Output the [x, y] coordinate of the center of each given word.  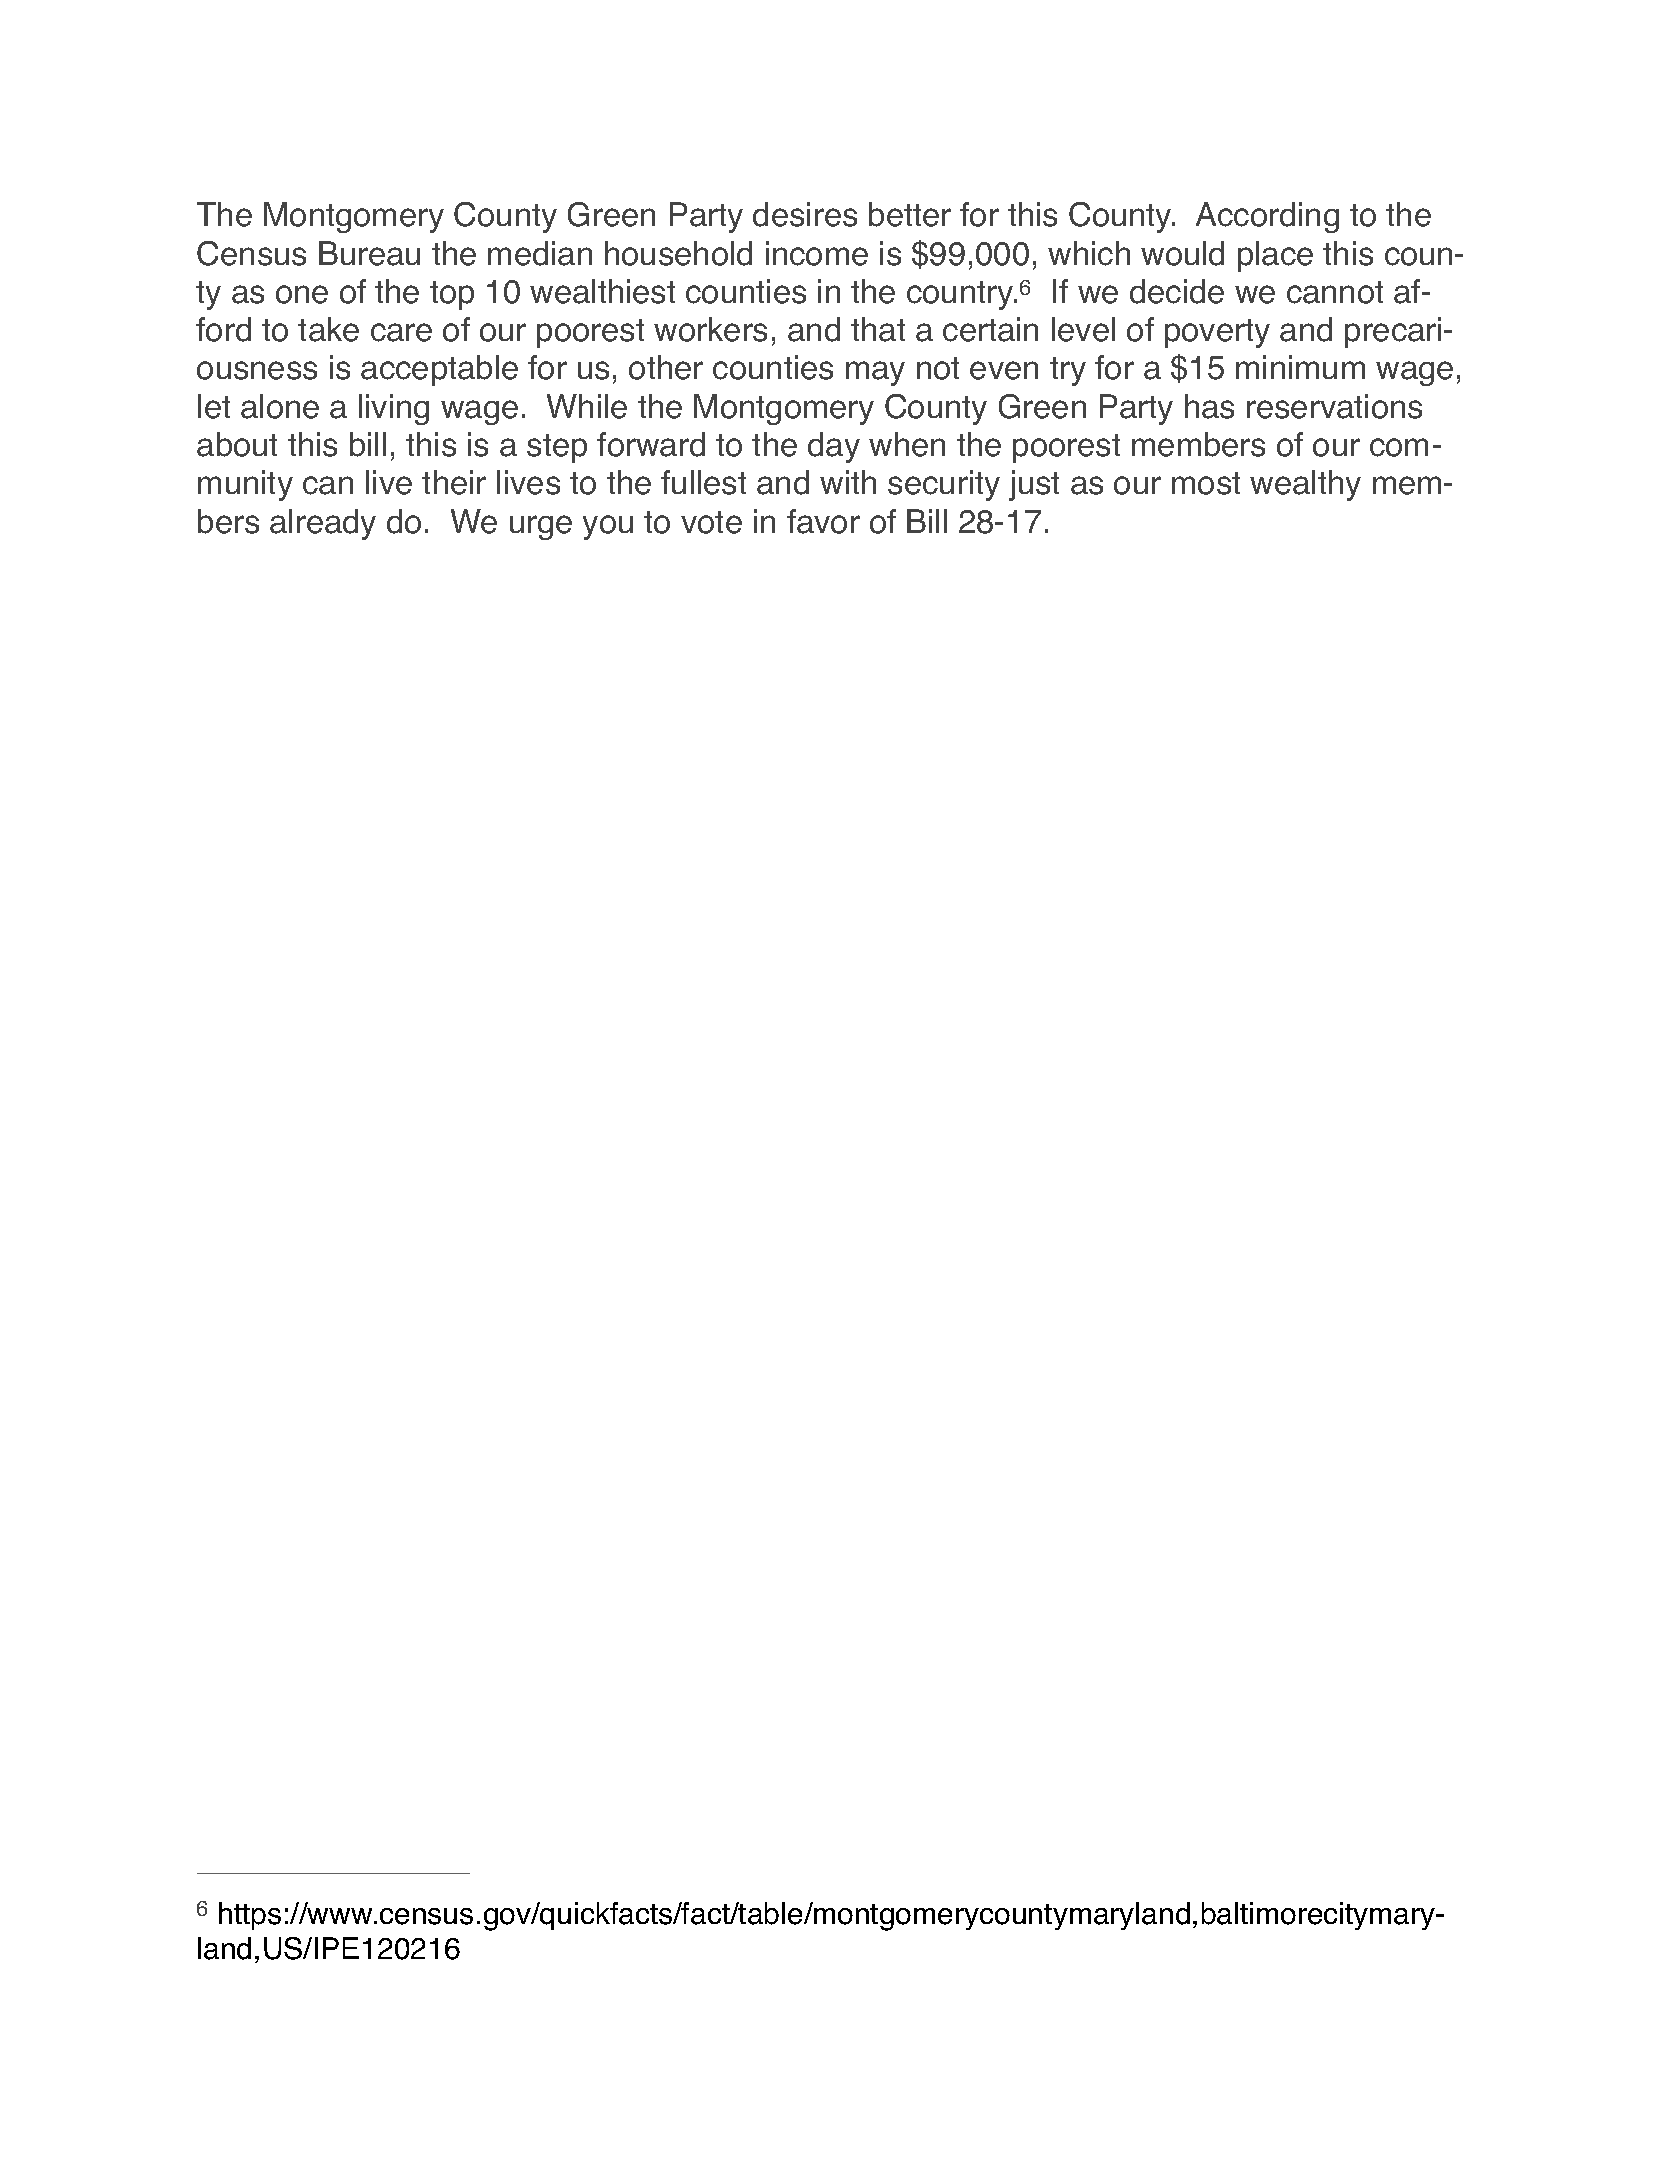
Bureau [369, 253]
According [1267, 217]
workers [710, 329]
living [394, 409]
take [328, 329]
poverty [1217, 333]
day [834, 447]
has [1209, 406]
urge [541, 527]
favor [823, 521]
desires [805, 214]
